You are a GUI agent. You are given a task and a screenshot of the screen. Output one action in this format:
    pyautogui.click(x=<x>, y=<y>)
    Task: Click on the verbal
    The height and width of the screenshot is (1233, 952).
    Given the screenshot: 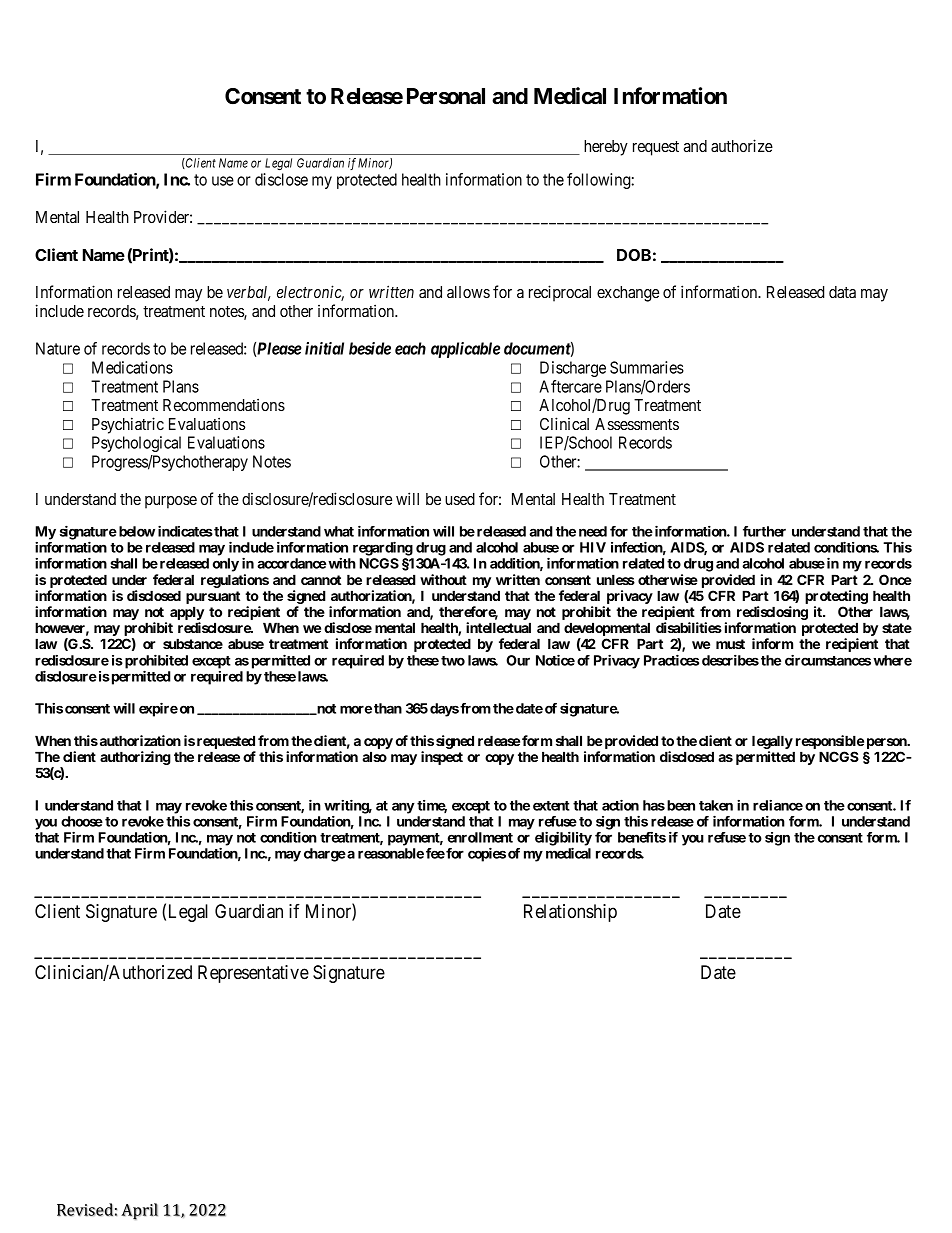 What is the action you would take?
    pyautogui.click(x=249, y=293)
